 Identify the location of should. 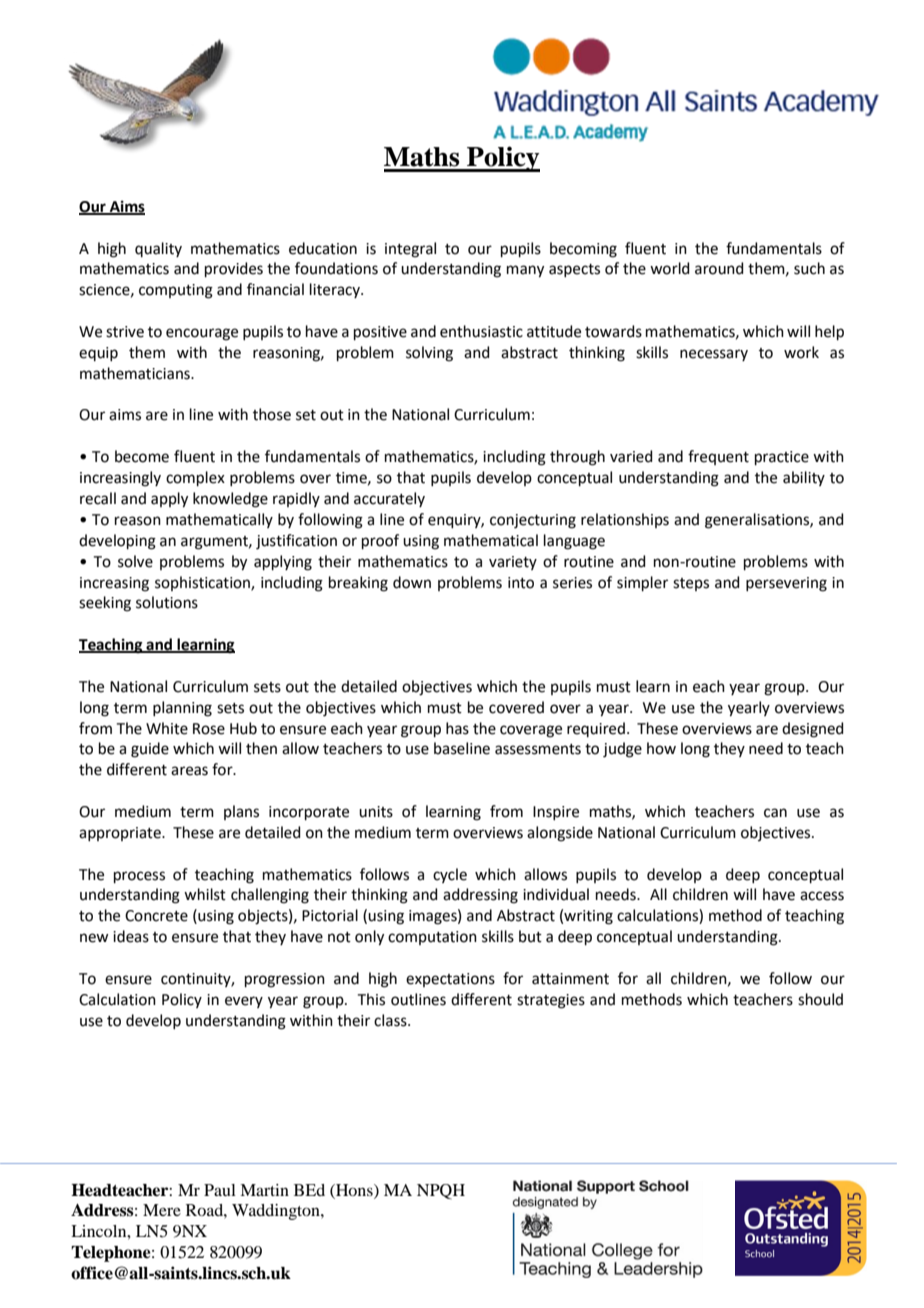
(820, 999).
